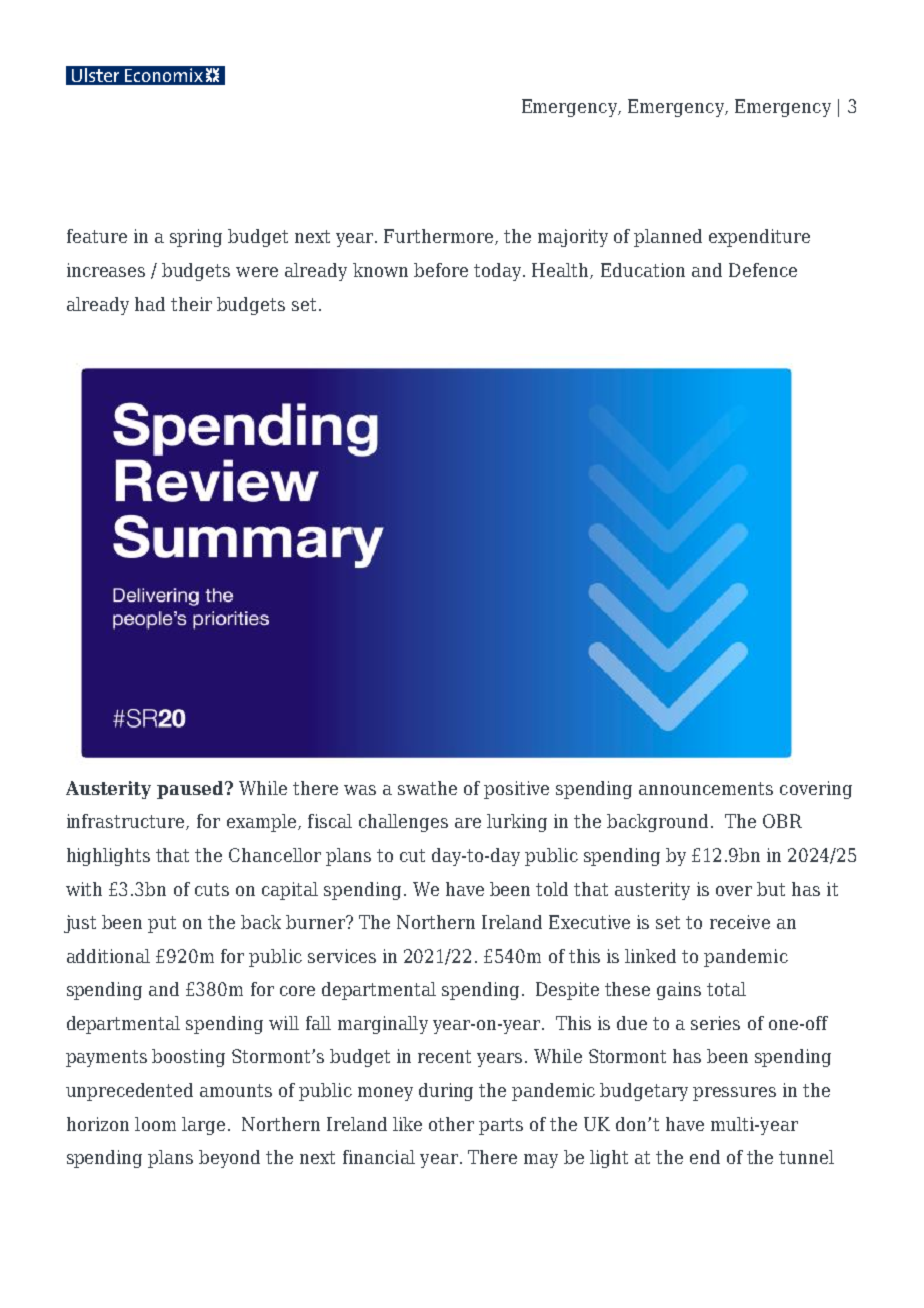 This image has height=1308, width=924. Describe the element at coordinates (441, 270) in the image. I see `before` at that location.
